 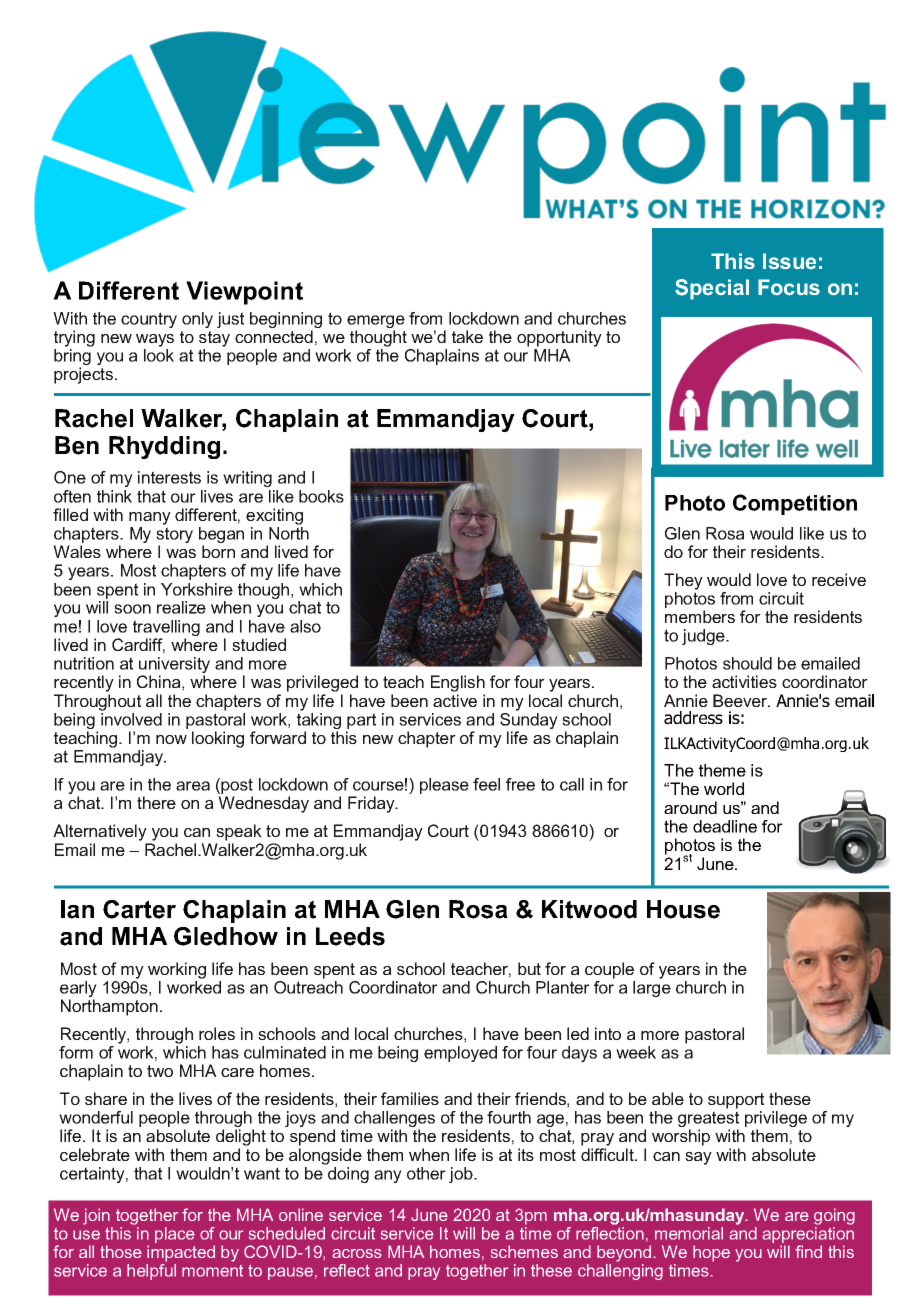 I want to click on country, so click(x=149, y=320).
